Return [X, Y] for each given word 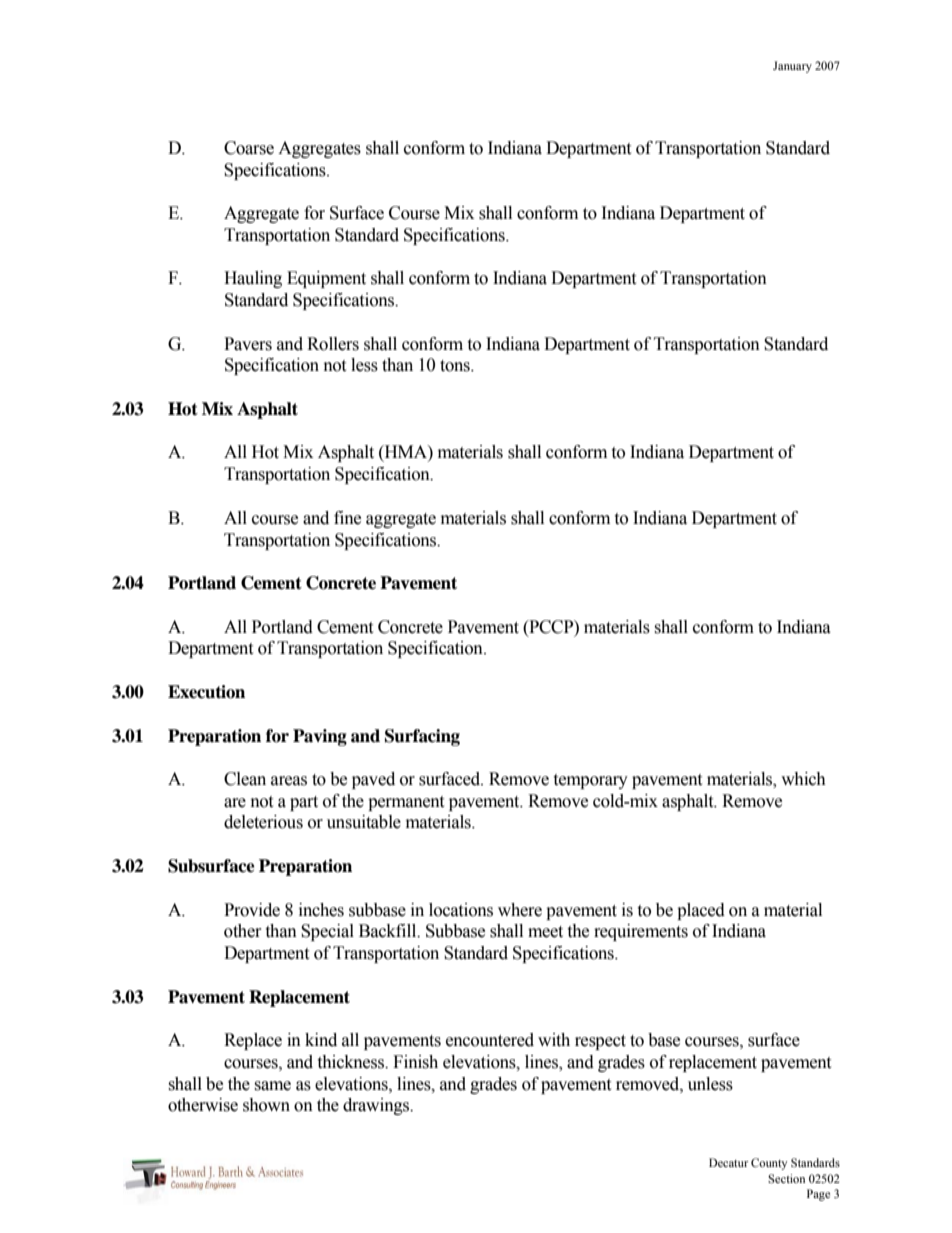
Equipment [326, 279]
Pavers [248, 344]
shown [266, 1105]
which [803, 779]
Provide [252, 910]
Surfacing [422, 737]
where [520, 910]
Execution [206, 692]
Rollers [333, 344]
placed [701, 911]
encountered [490, 1040]
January [792, 67]
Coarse [249, 148]
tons [456, 366]
